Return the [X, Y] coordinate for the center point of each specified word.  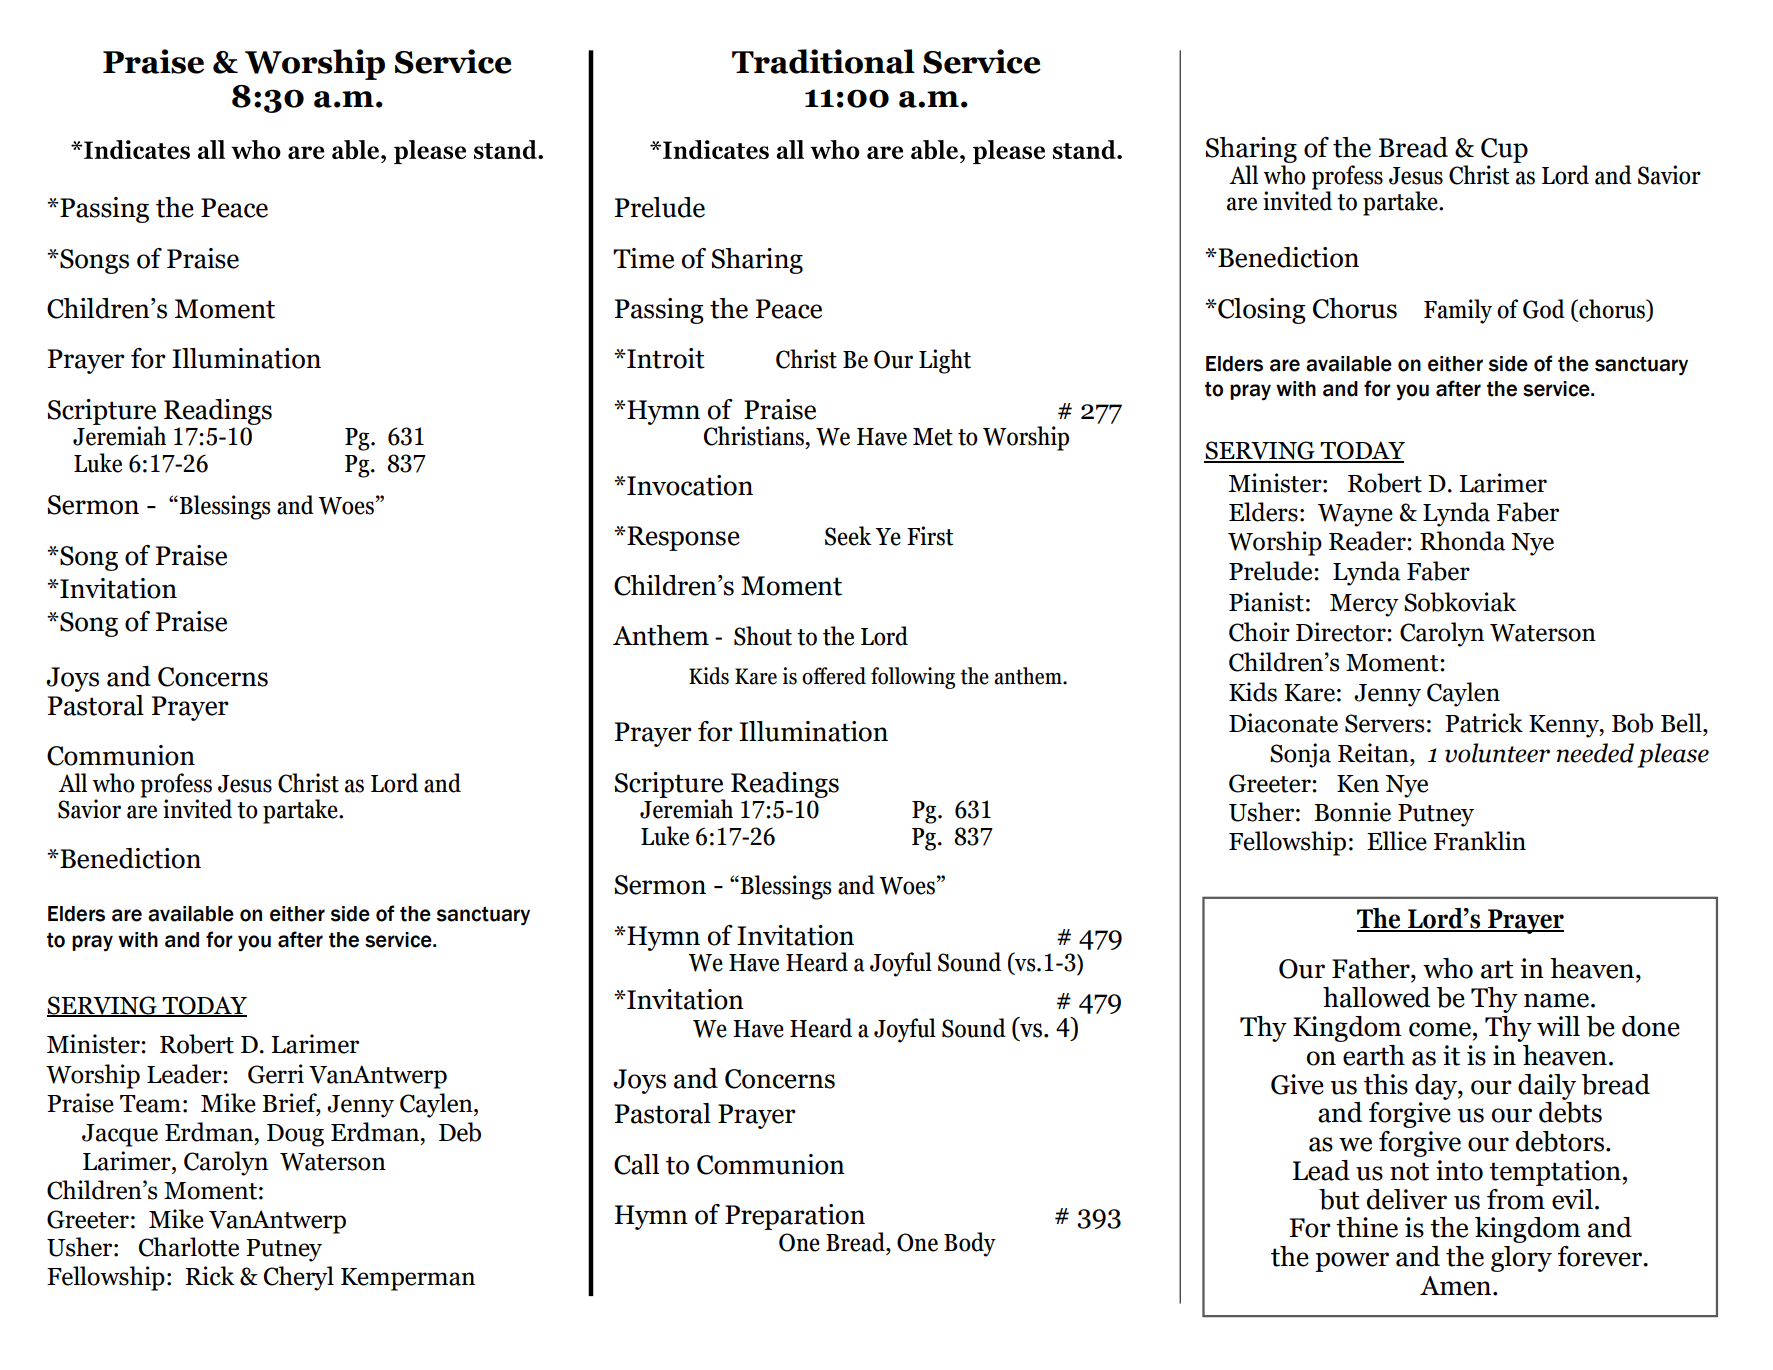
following [913, 678]
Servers [1384, 723]
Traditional [823, 61]
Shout [763, 636]
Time [643, 258]
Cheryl [299, 1278]
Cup [1504, 150]
